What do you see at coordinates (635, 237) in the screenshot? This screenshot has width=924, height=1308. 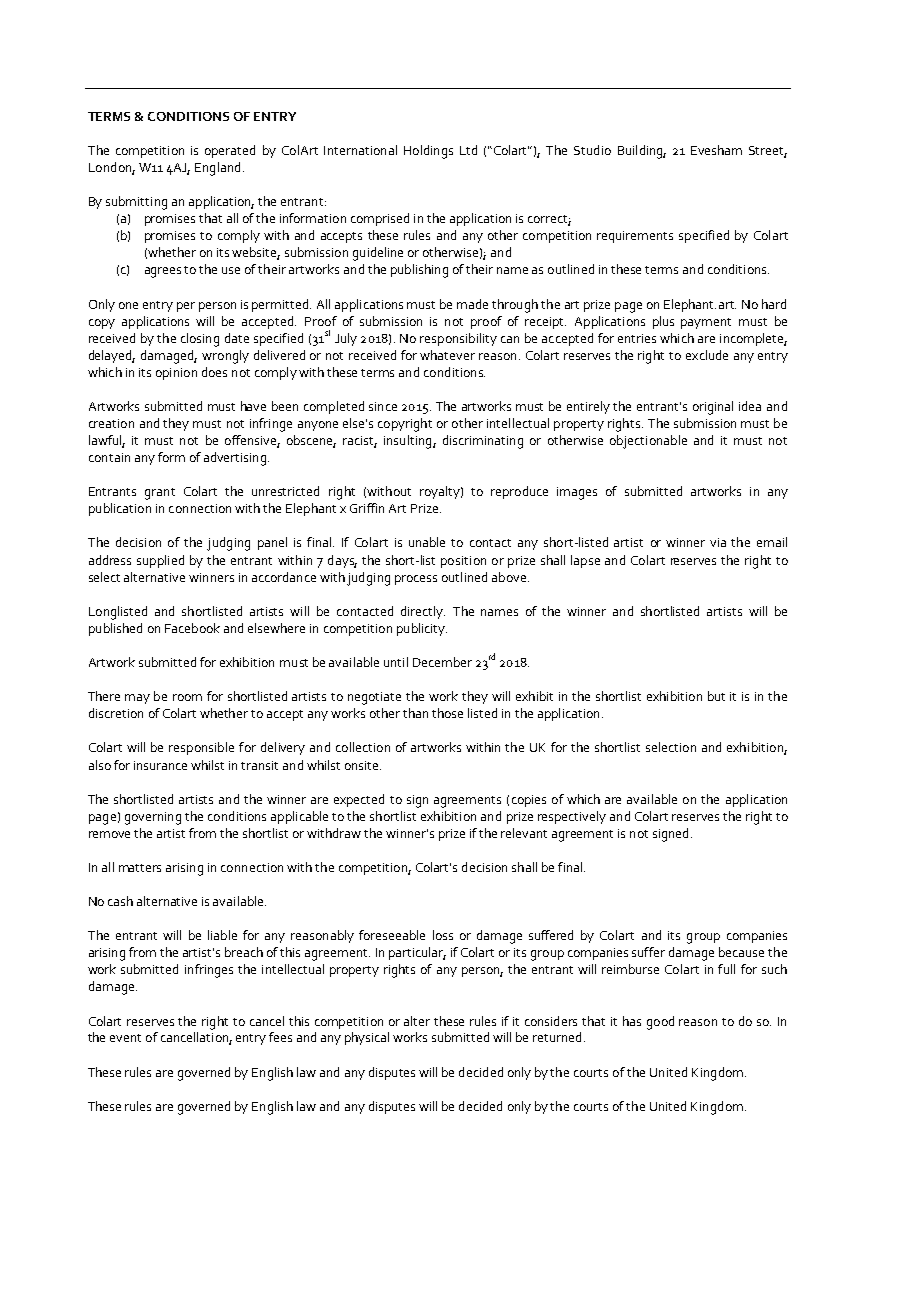 I see `requirements` at bounding box center [635, 237].
